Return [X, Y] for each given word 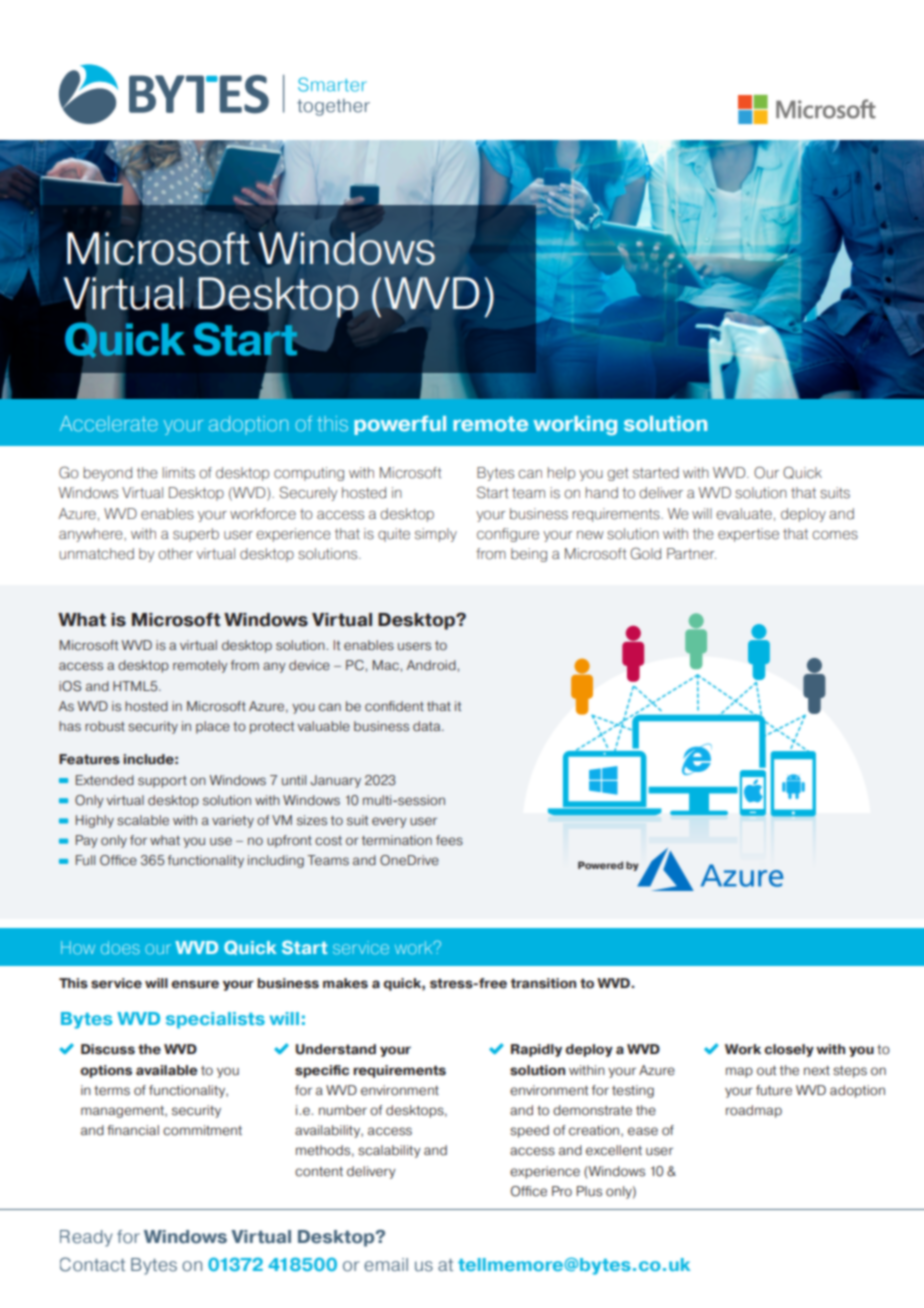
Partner [691, 554]
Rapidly [536, 1050]
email [386, 1265]
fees [449, 840]
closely [789, 1050]
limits [179, 473]
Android [432, 665]
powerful [400, 425]
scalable [143, 820]
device [309, 665]
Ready [86, 1238]
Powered [600, 865]
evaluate [744, 514]
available [167, 1070]
